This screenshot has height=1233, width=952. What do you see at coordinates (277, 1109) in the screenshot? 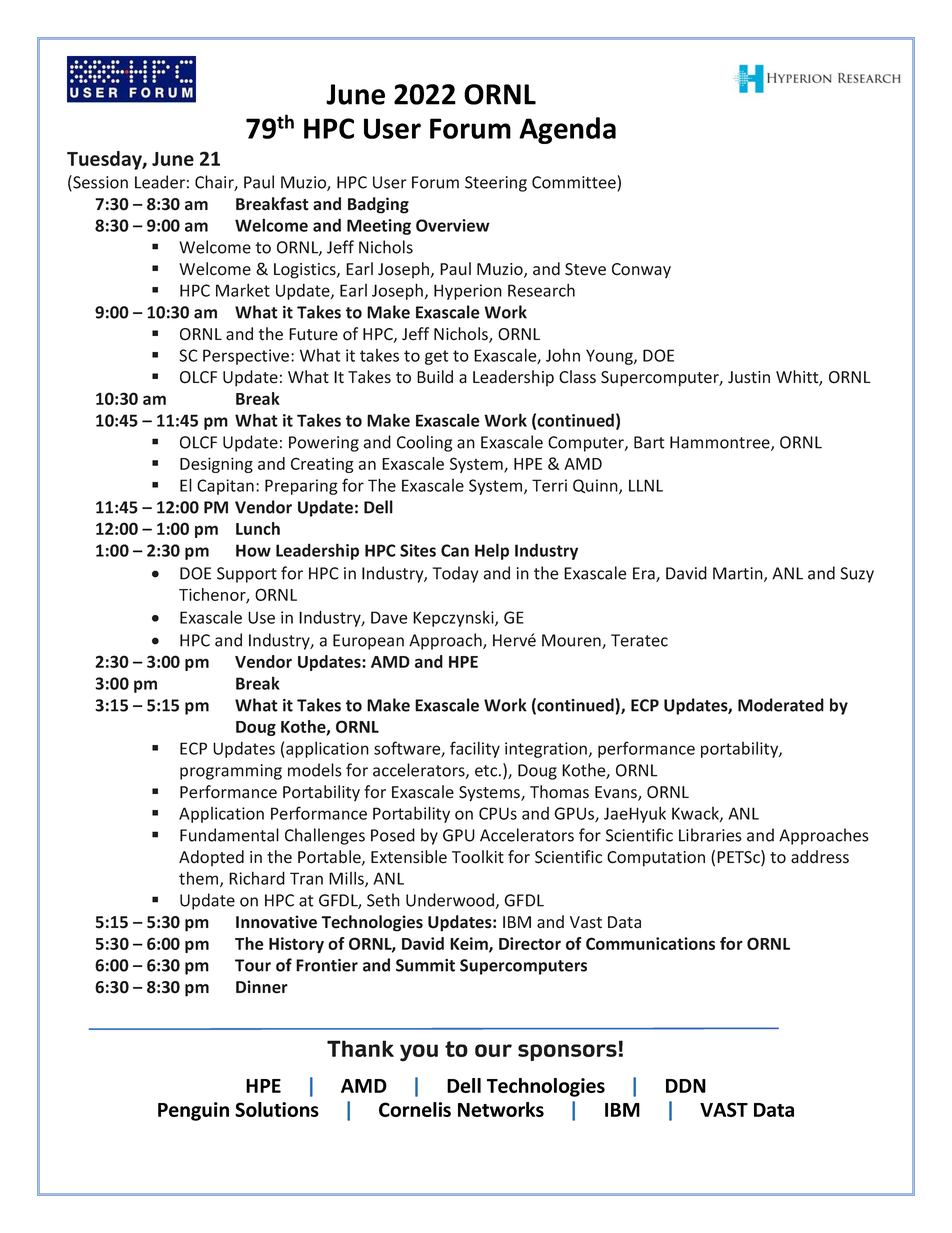
I see `Solutions` at bounding box center [277, 1109].
